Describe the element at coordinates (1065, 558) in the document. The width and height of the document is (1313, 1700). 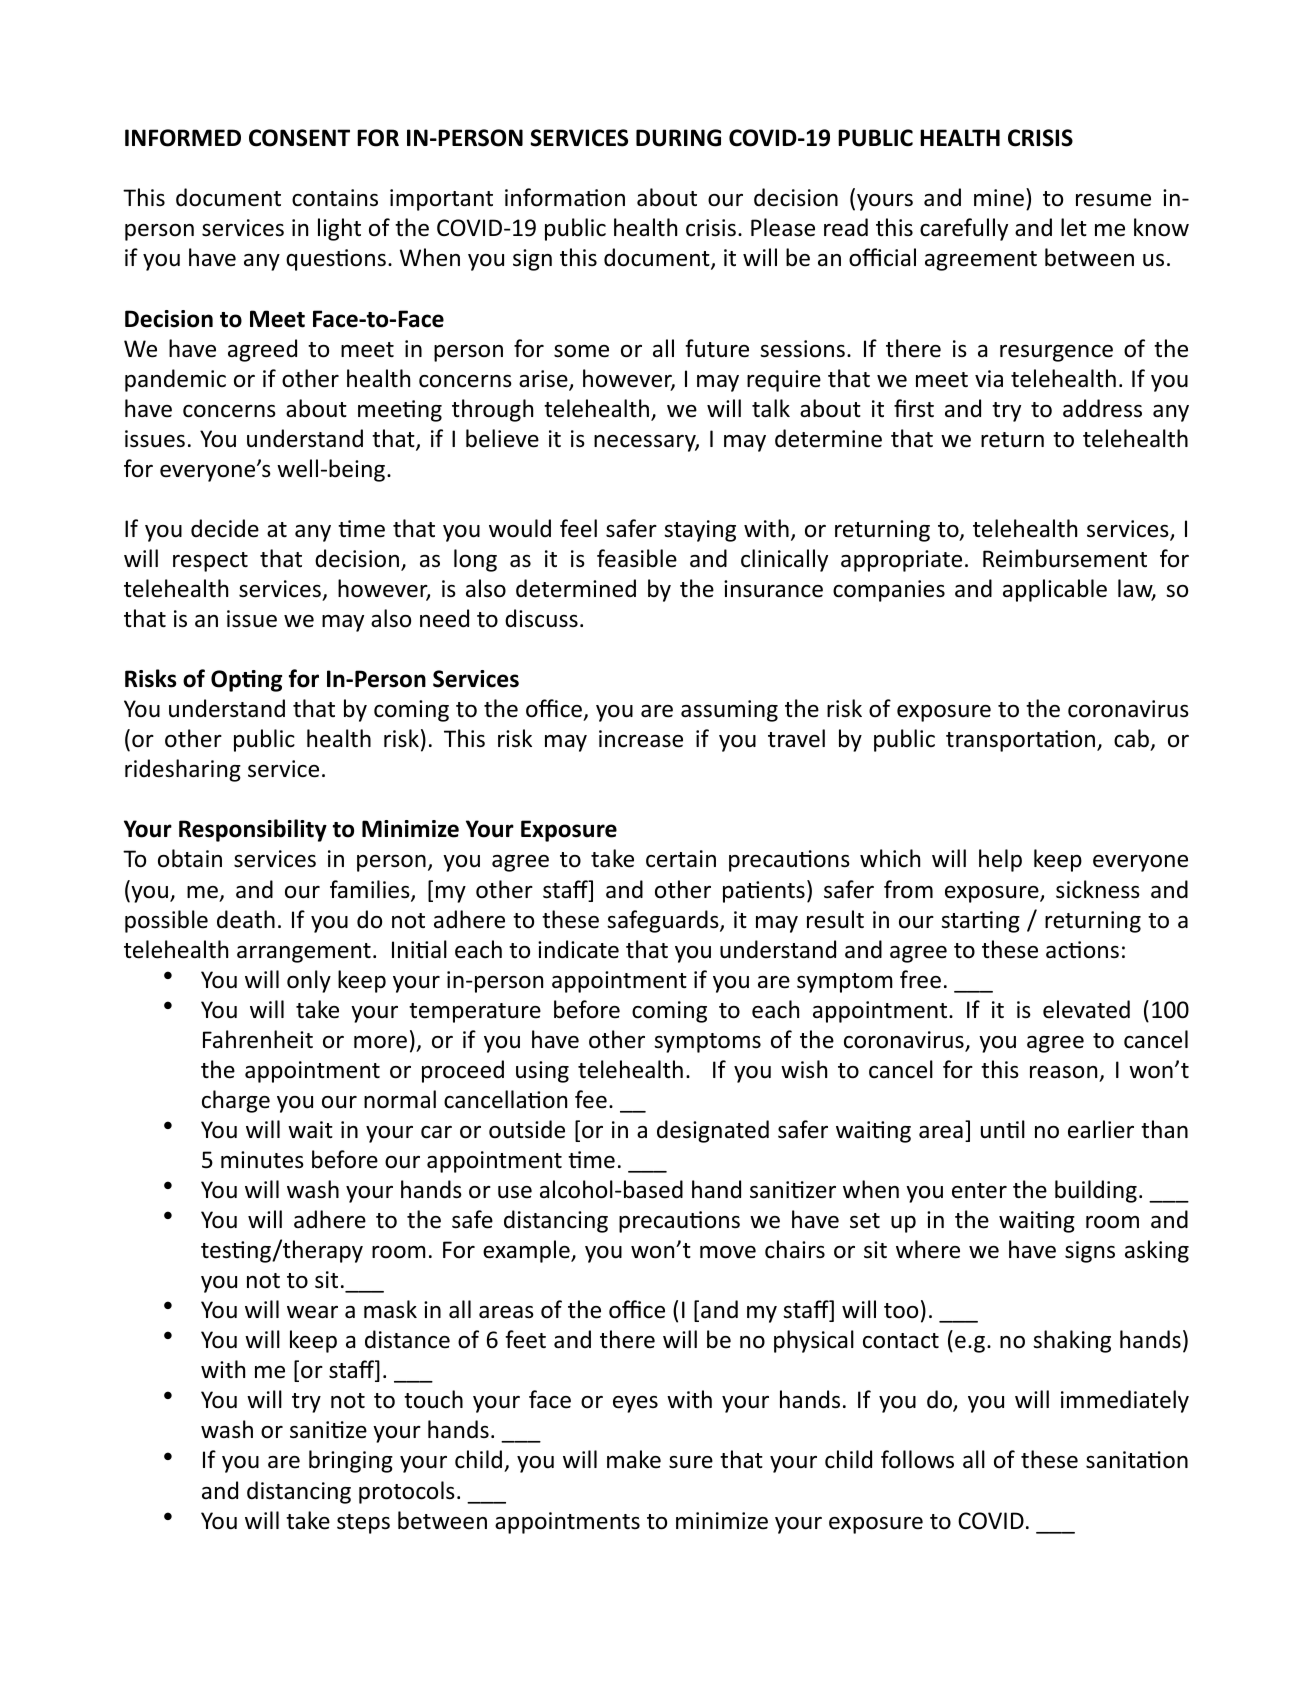
I see `Reimbursement` at that location.
